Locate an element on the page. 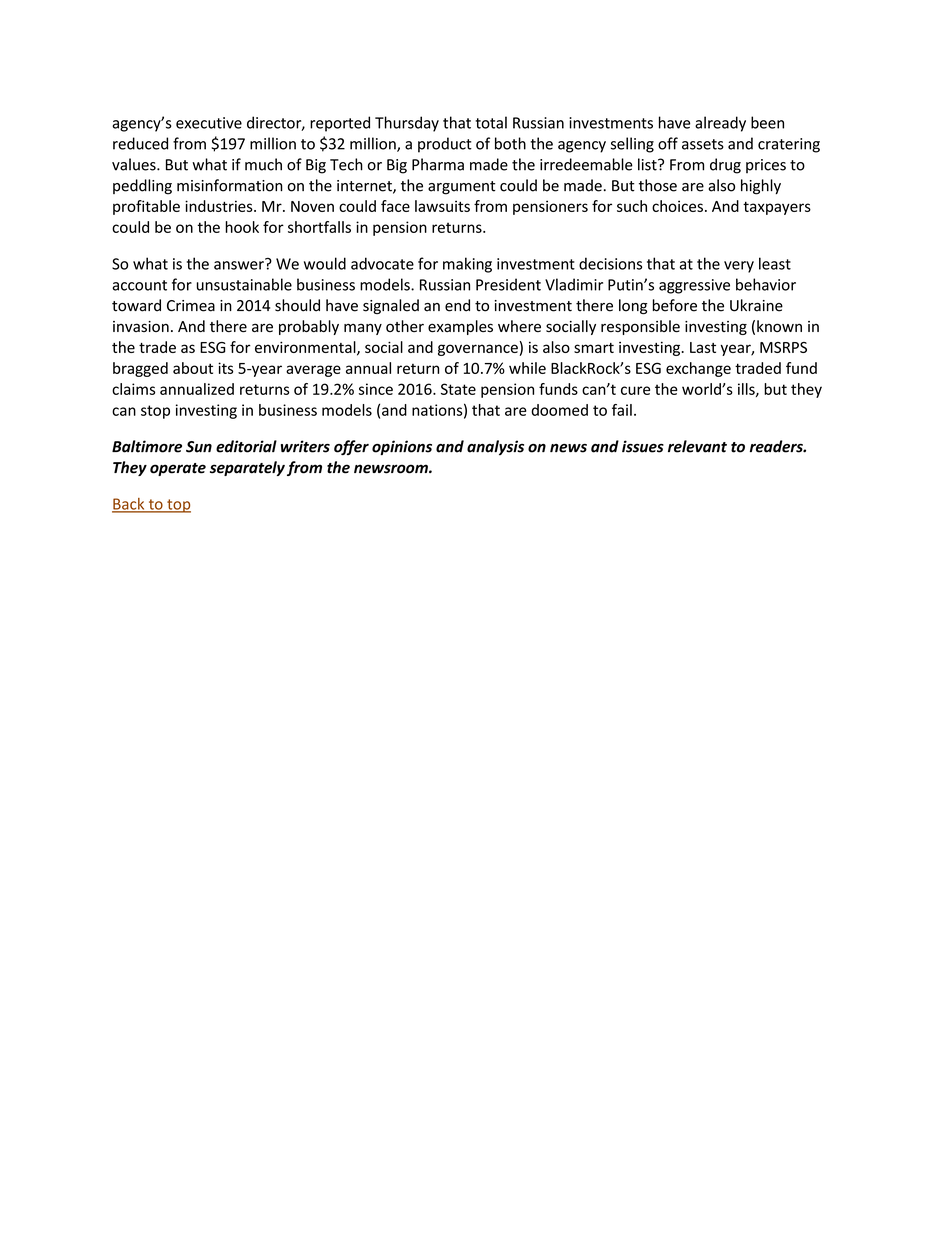 The width and height of the image is (952, 1233). product is located at coordinates (445, 145).
